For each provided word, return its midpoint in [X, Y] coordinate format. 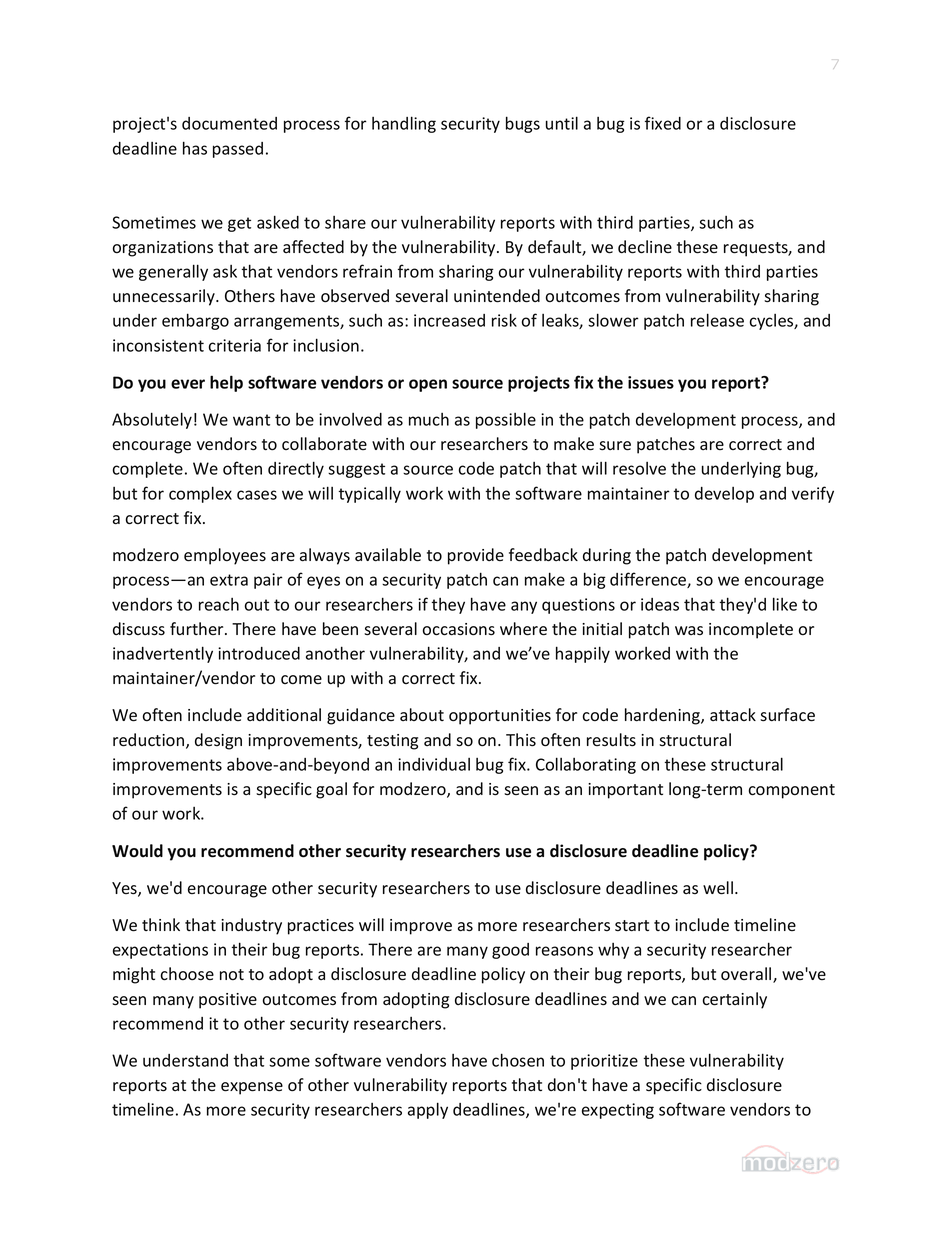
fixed [663, 123]
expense [252, 1088]
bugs [523, 124]
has [195, 148]
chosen [518, 1060]
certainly [735, 1000]
